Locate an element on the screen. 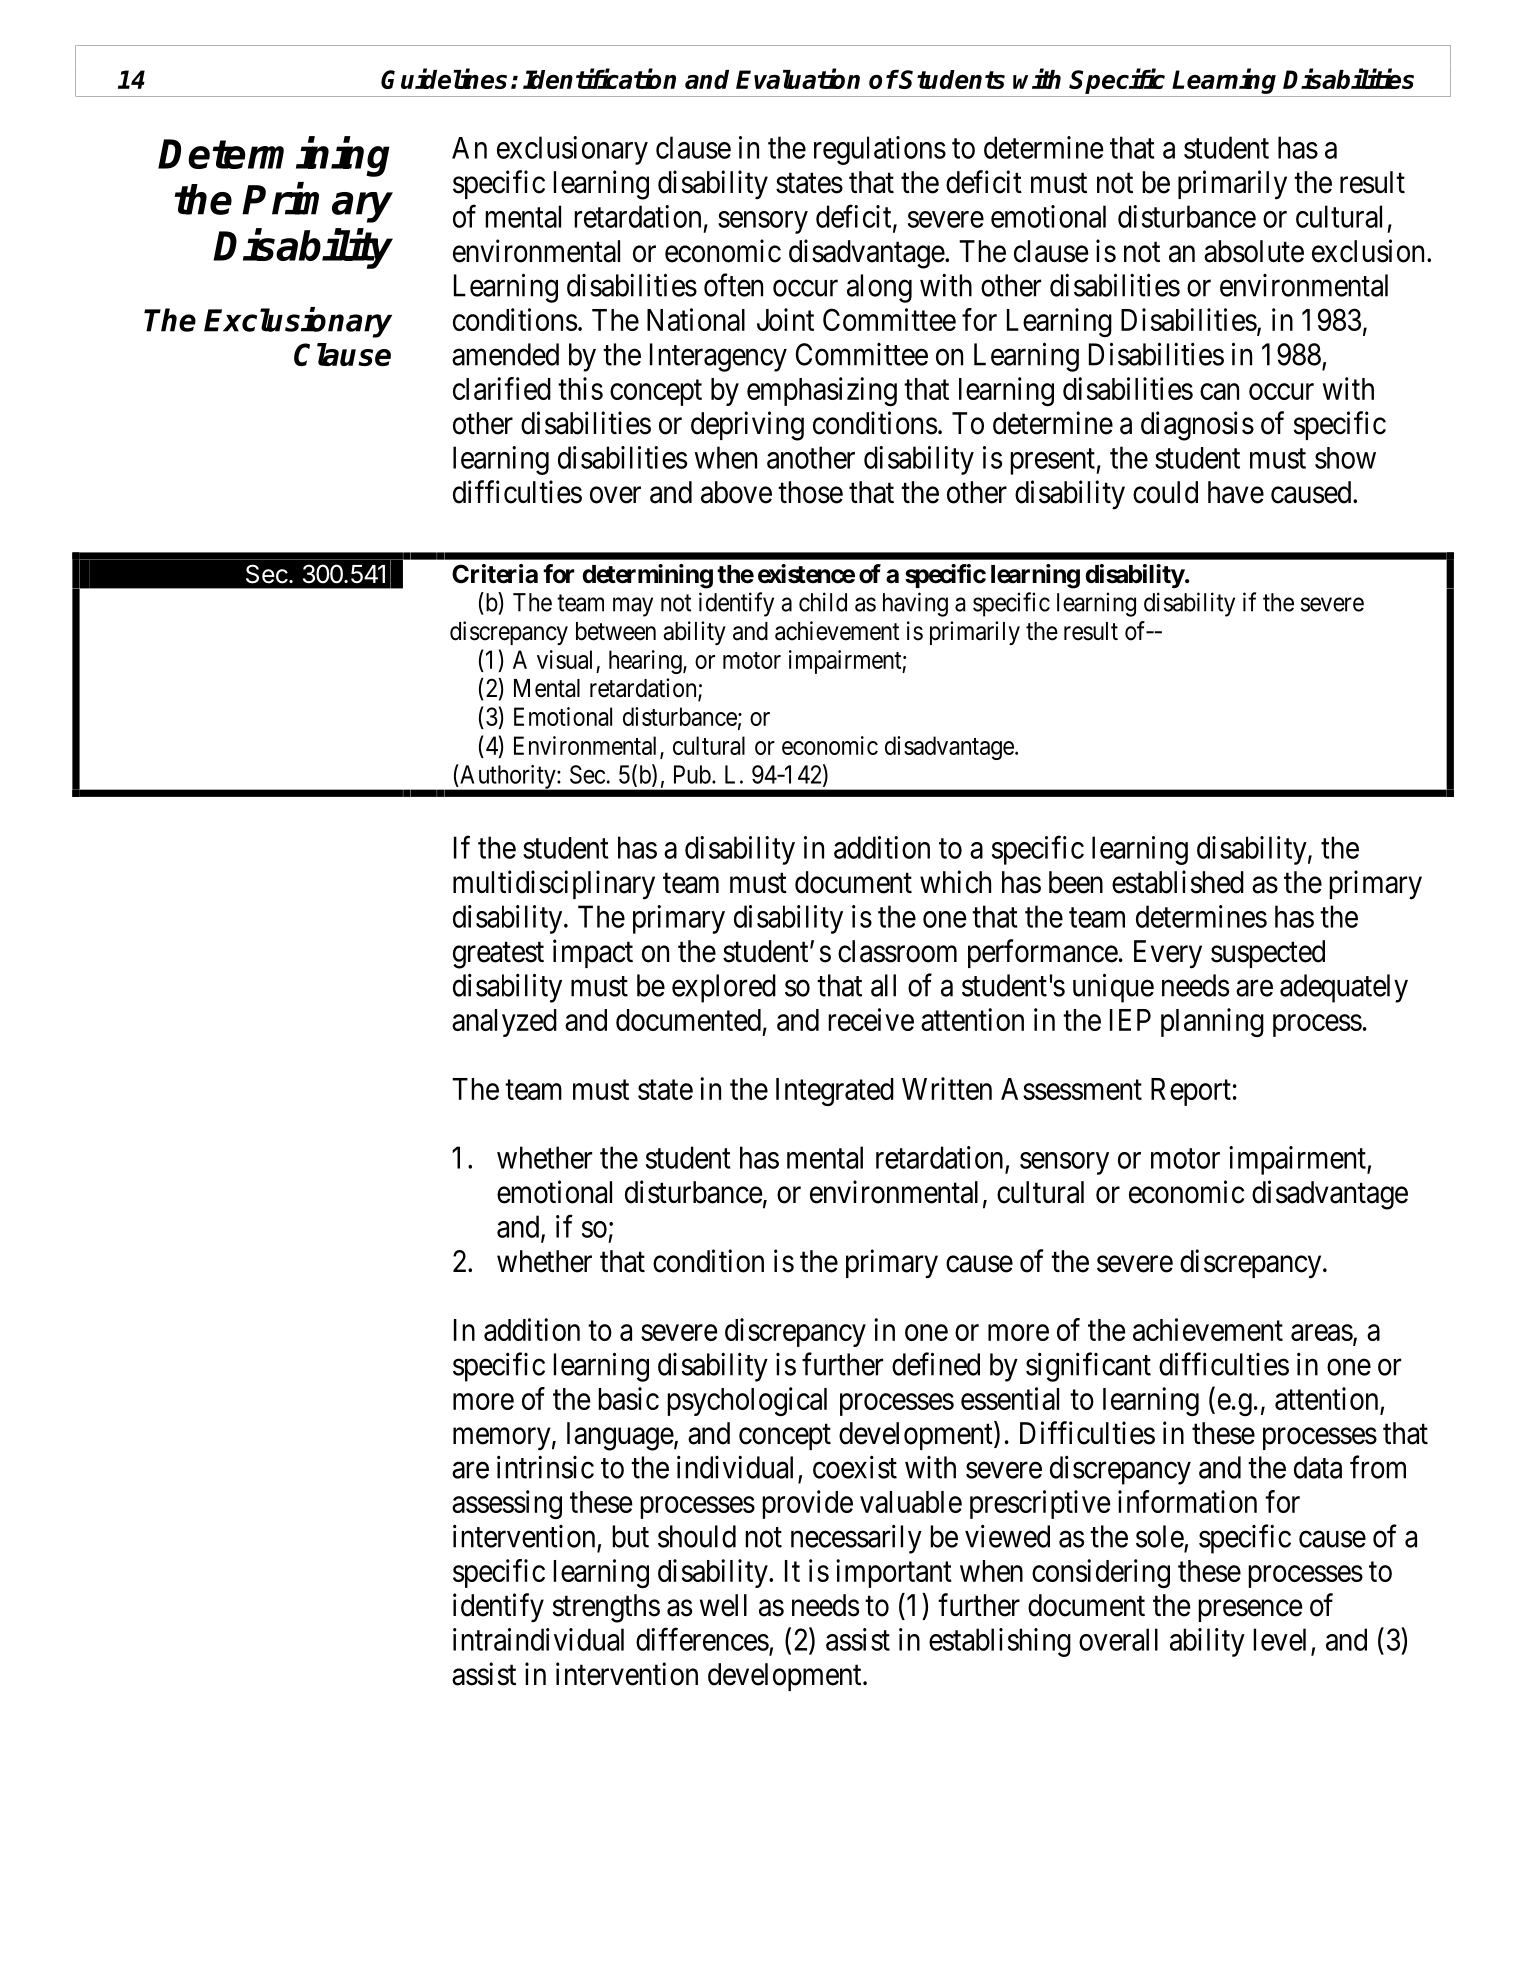 This screenshot has width=1527, height=1977. Identification is located at coordinates (599, 78).
